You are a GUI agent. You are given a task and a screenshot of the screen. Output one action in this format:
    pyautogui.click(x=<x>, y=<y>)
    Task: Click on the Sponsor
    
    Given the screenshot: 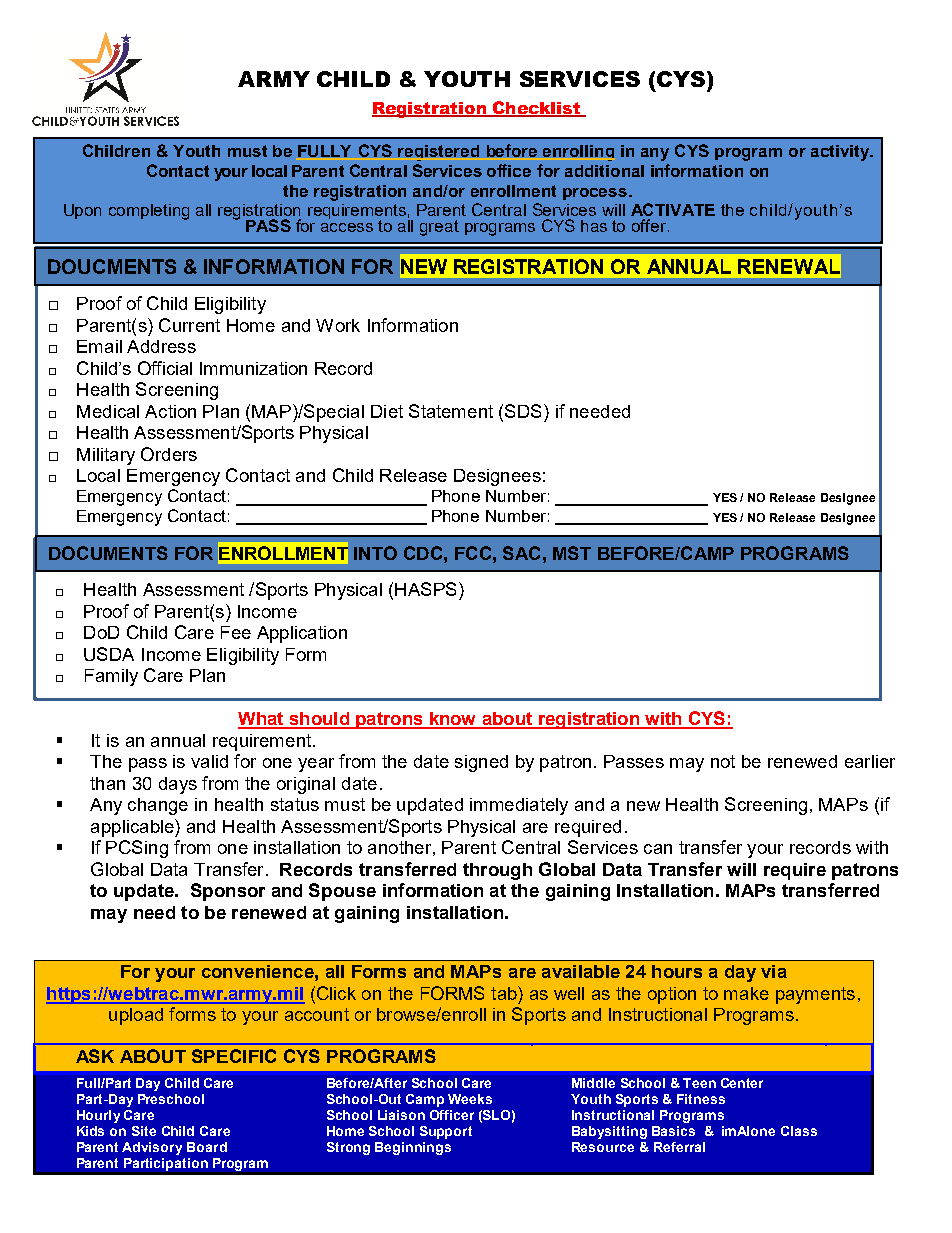 What is the action you would take?
    pyautogui.click(x=228, y=892)
